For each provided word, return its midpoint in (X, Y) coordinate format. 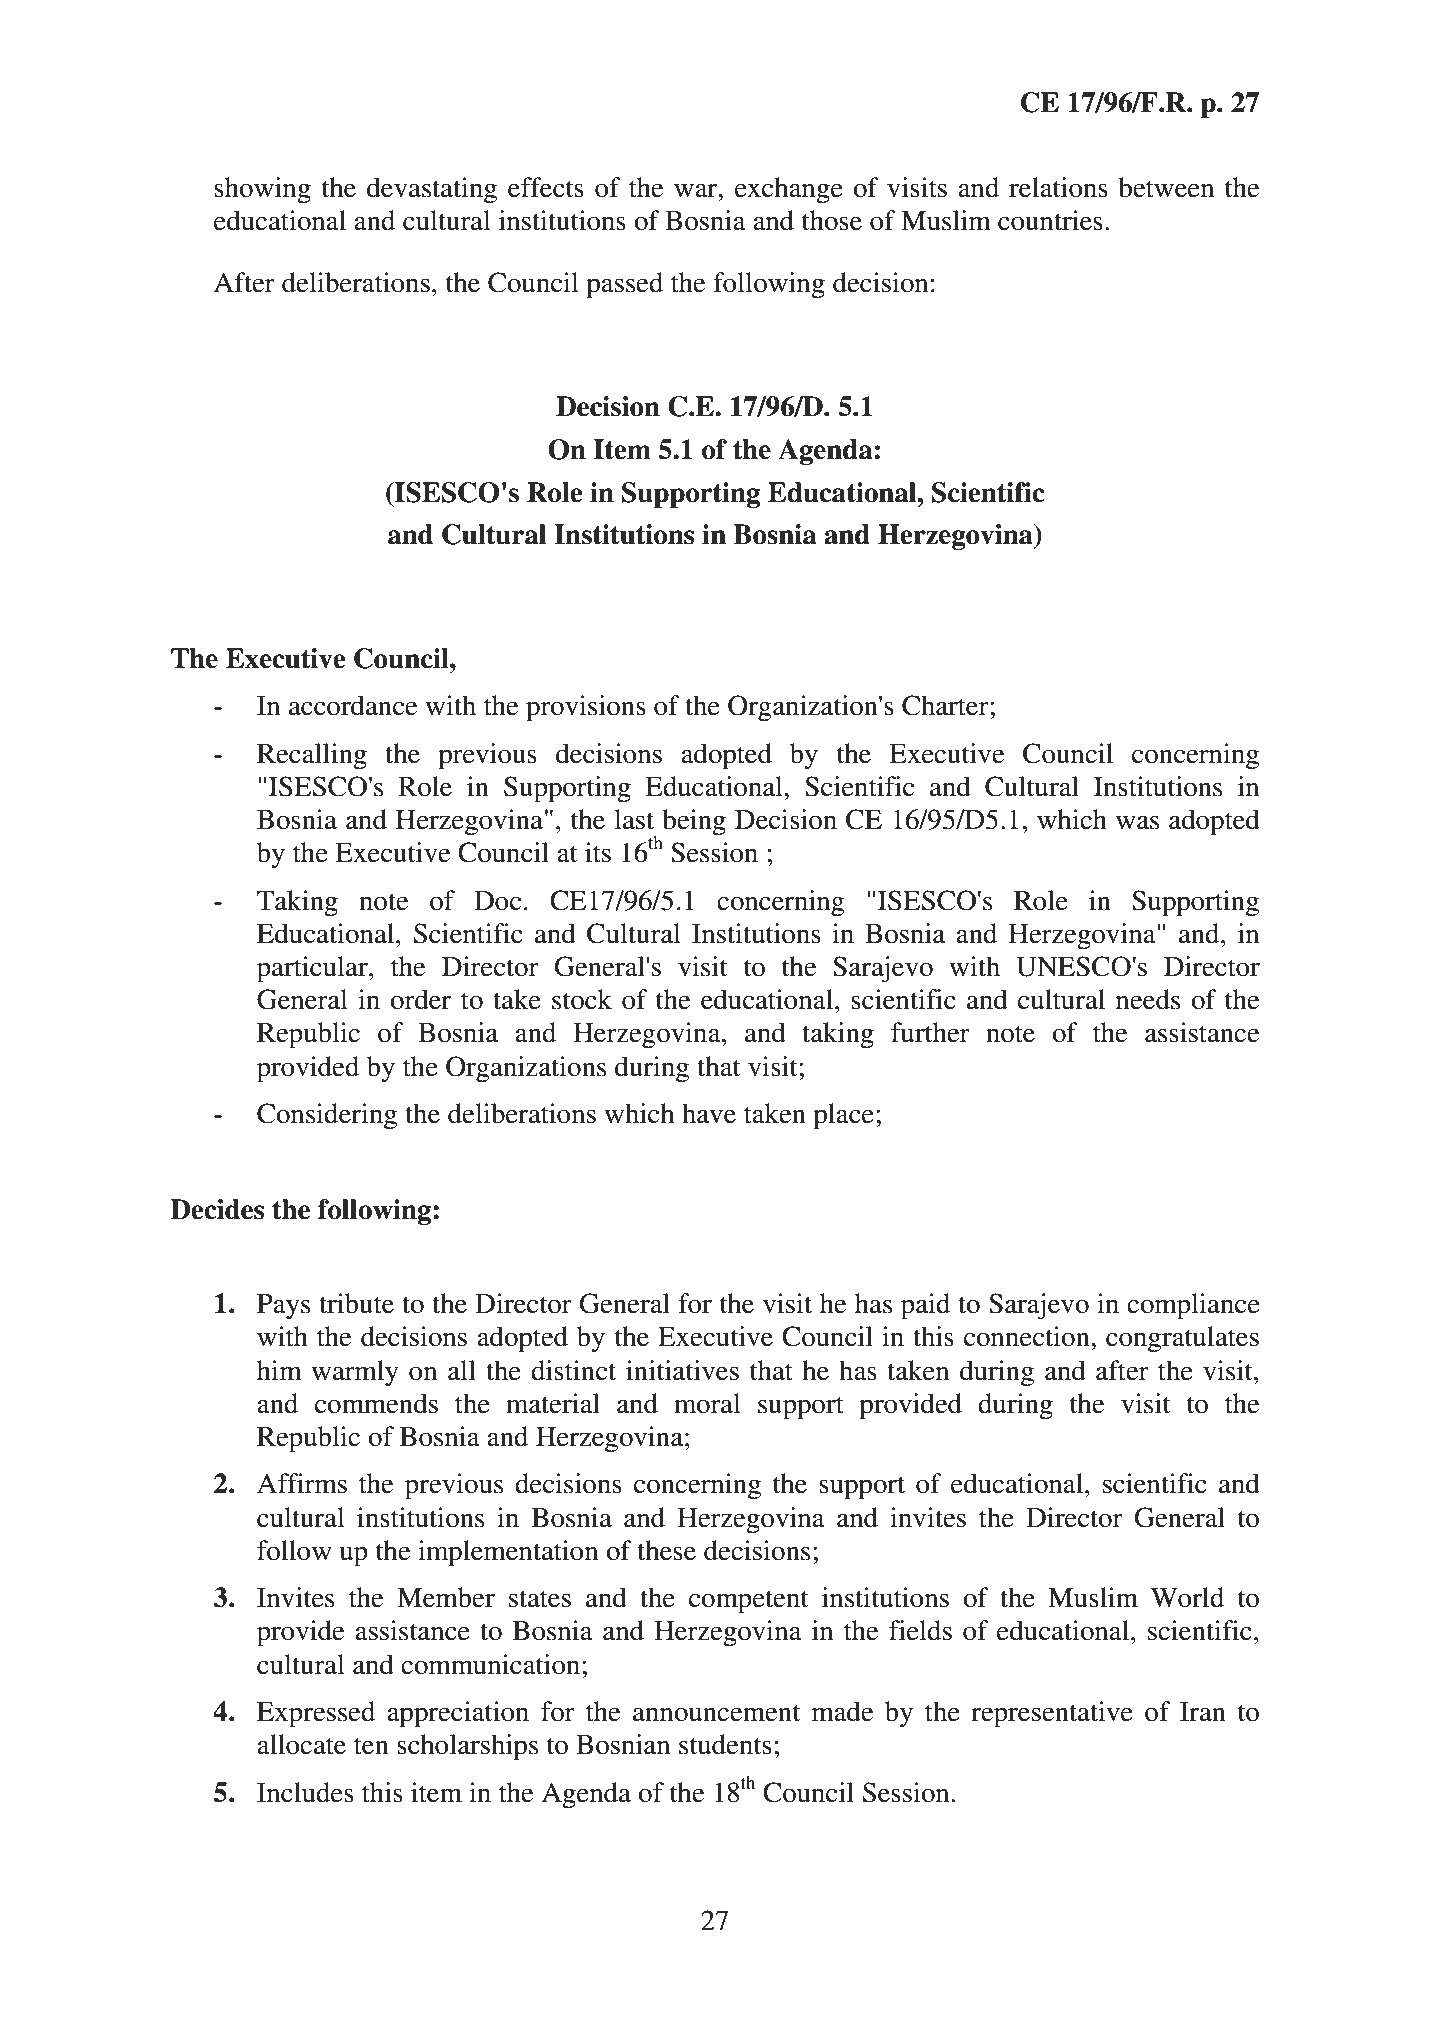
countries (1050, 220)
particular (313, 969)
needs (1148, 999)
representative (1052, 1714)
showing (262, 190)
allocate (301, 1744)
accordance (353, 705)
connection (1028, 1336)
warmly (355, 1373)
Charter (946, 705)
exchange (789, 190)
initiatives (682, 1370)
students (725, 1744)
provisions (586, 708)
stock (582, 999)
